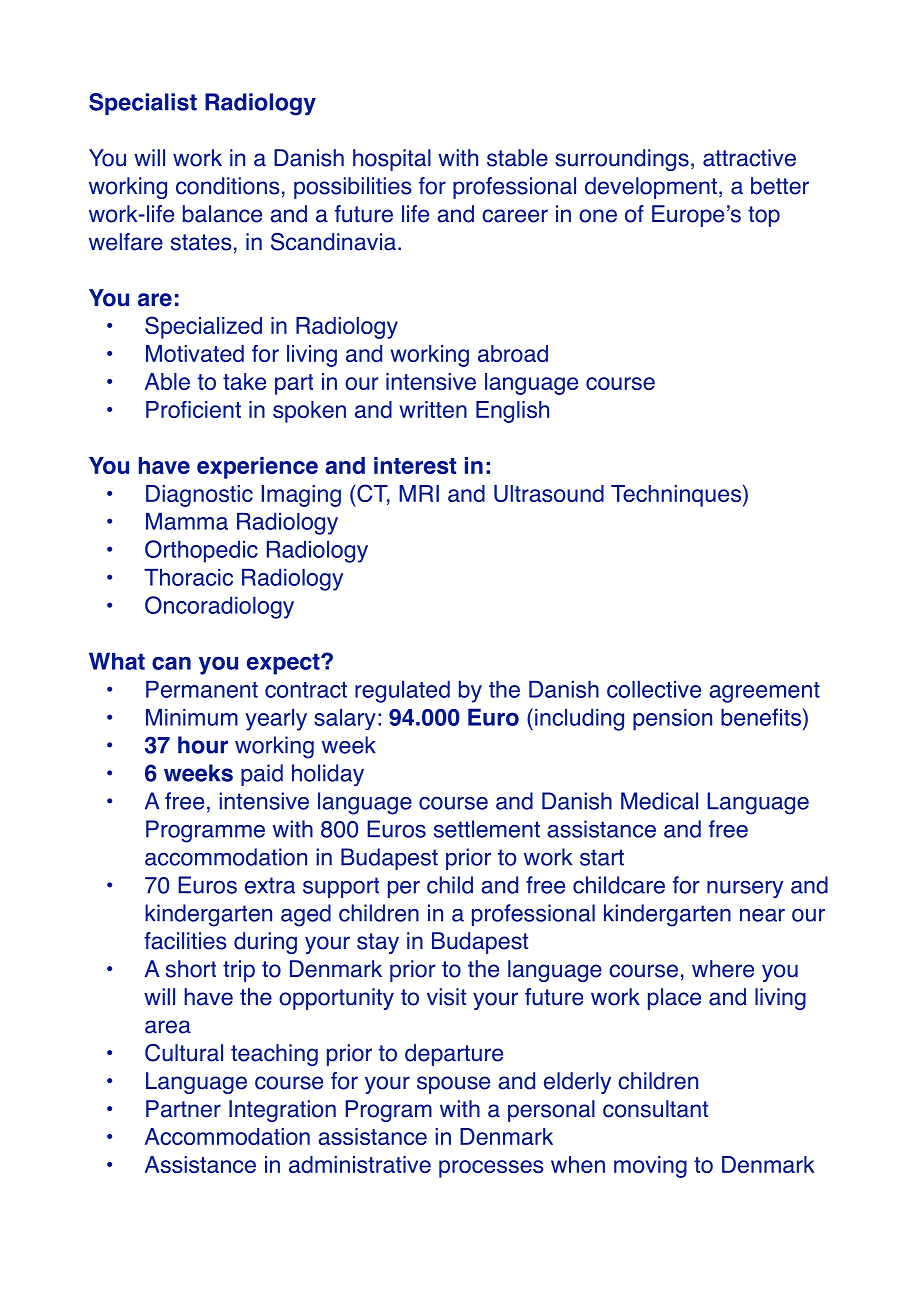 The width and height of the image is (924, 1308). What do you see at coordinates (415, 465) in the image?
I see `interest` at bounding box center [415, 465].
